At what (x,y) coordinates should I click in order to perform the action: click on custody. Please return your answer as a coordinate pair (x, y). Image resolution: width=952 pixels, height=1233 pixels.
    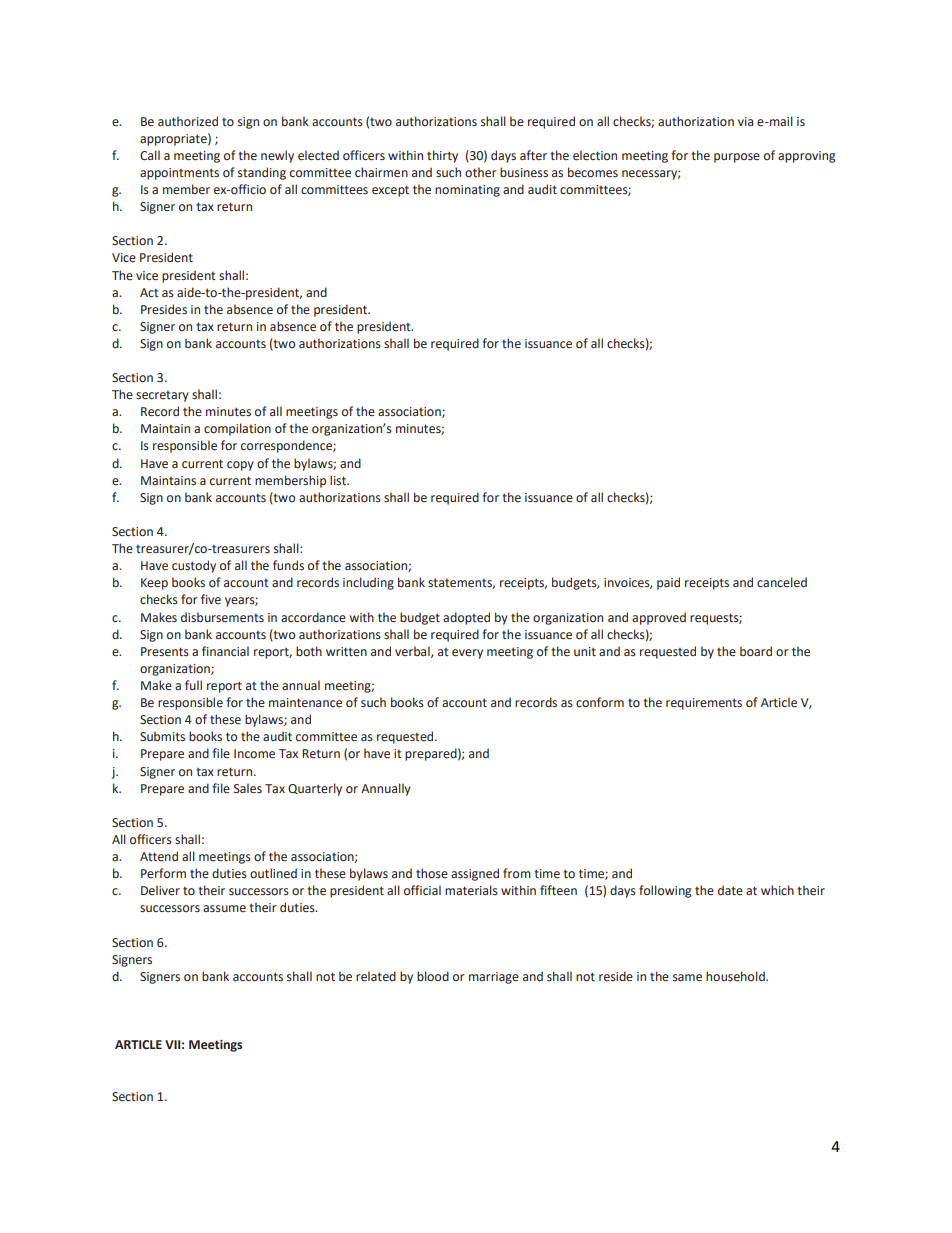
    Looking at the image, I should click on (194, 566).
